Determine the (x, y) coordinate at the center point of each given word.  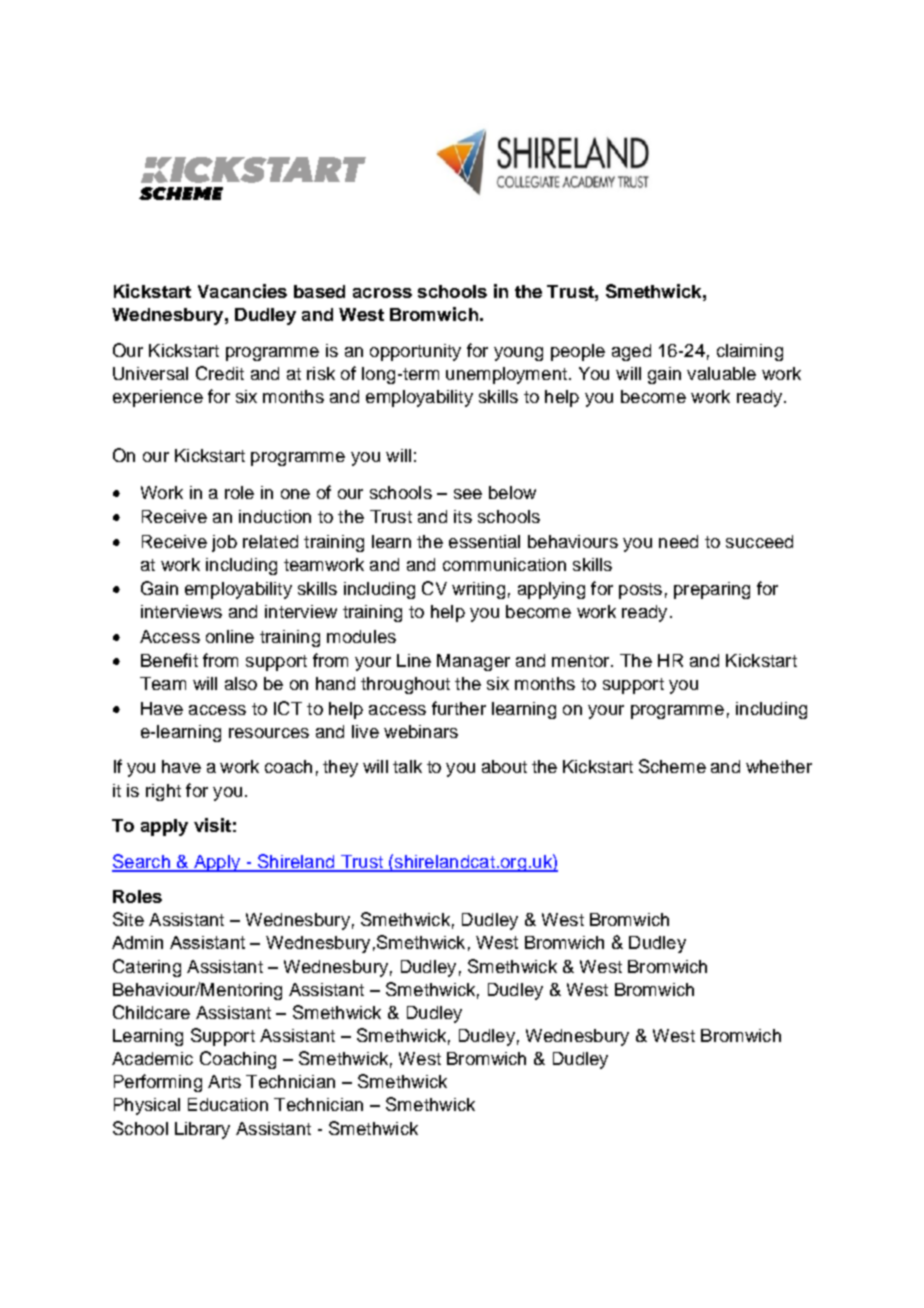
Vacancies (242, 291)
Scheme (672, 766)
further (459, 708)
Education (228, 1104)
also (241, 683)
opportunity (415, 352)
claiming (750, 352)
